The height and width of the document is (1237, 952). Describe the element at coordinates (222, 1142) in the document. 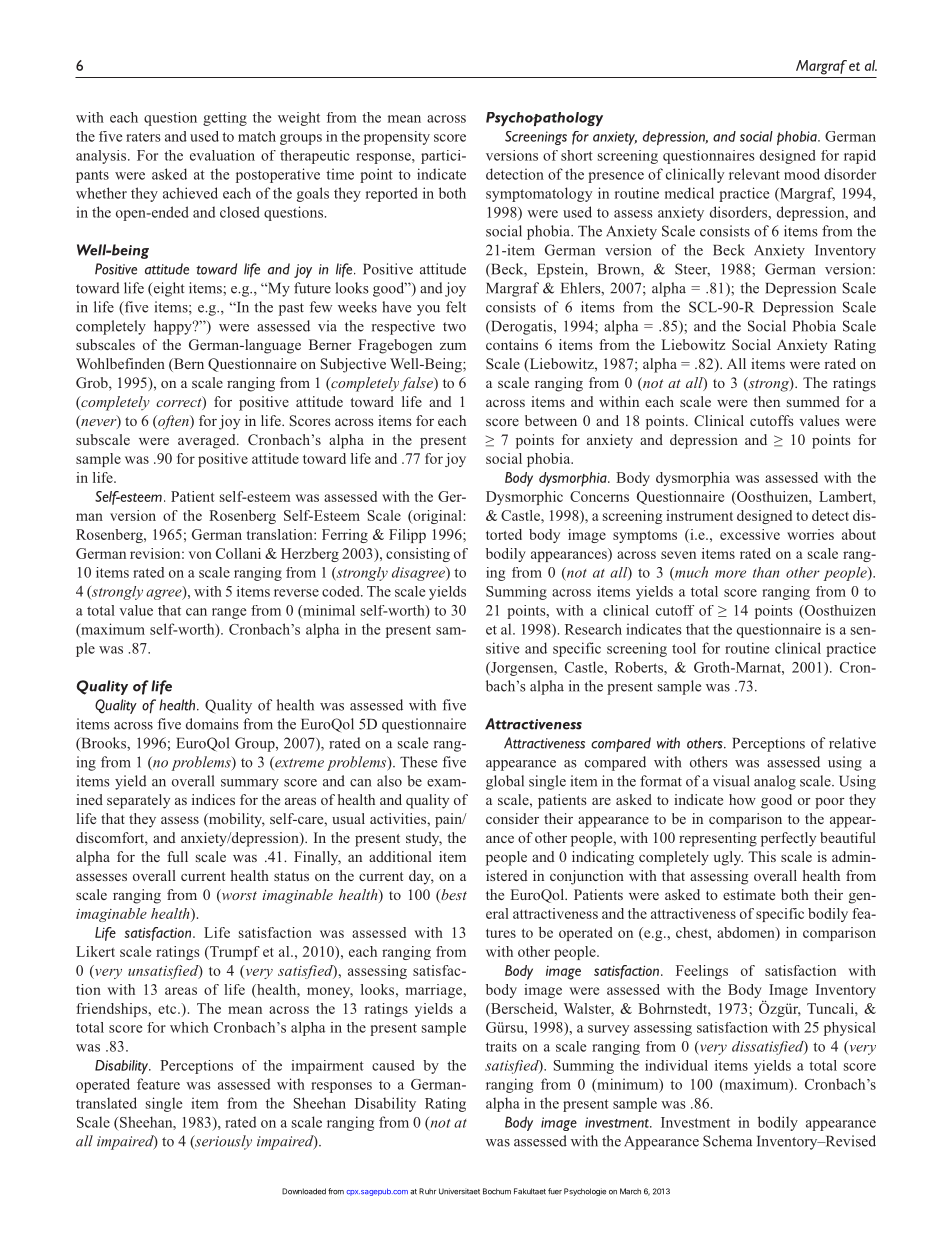

I see `seriously` at that location.
